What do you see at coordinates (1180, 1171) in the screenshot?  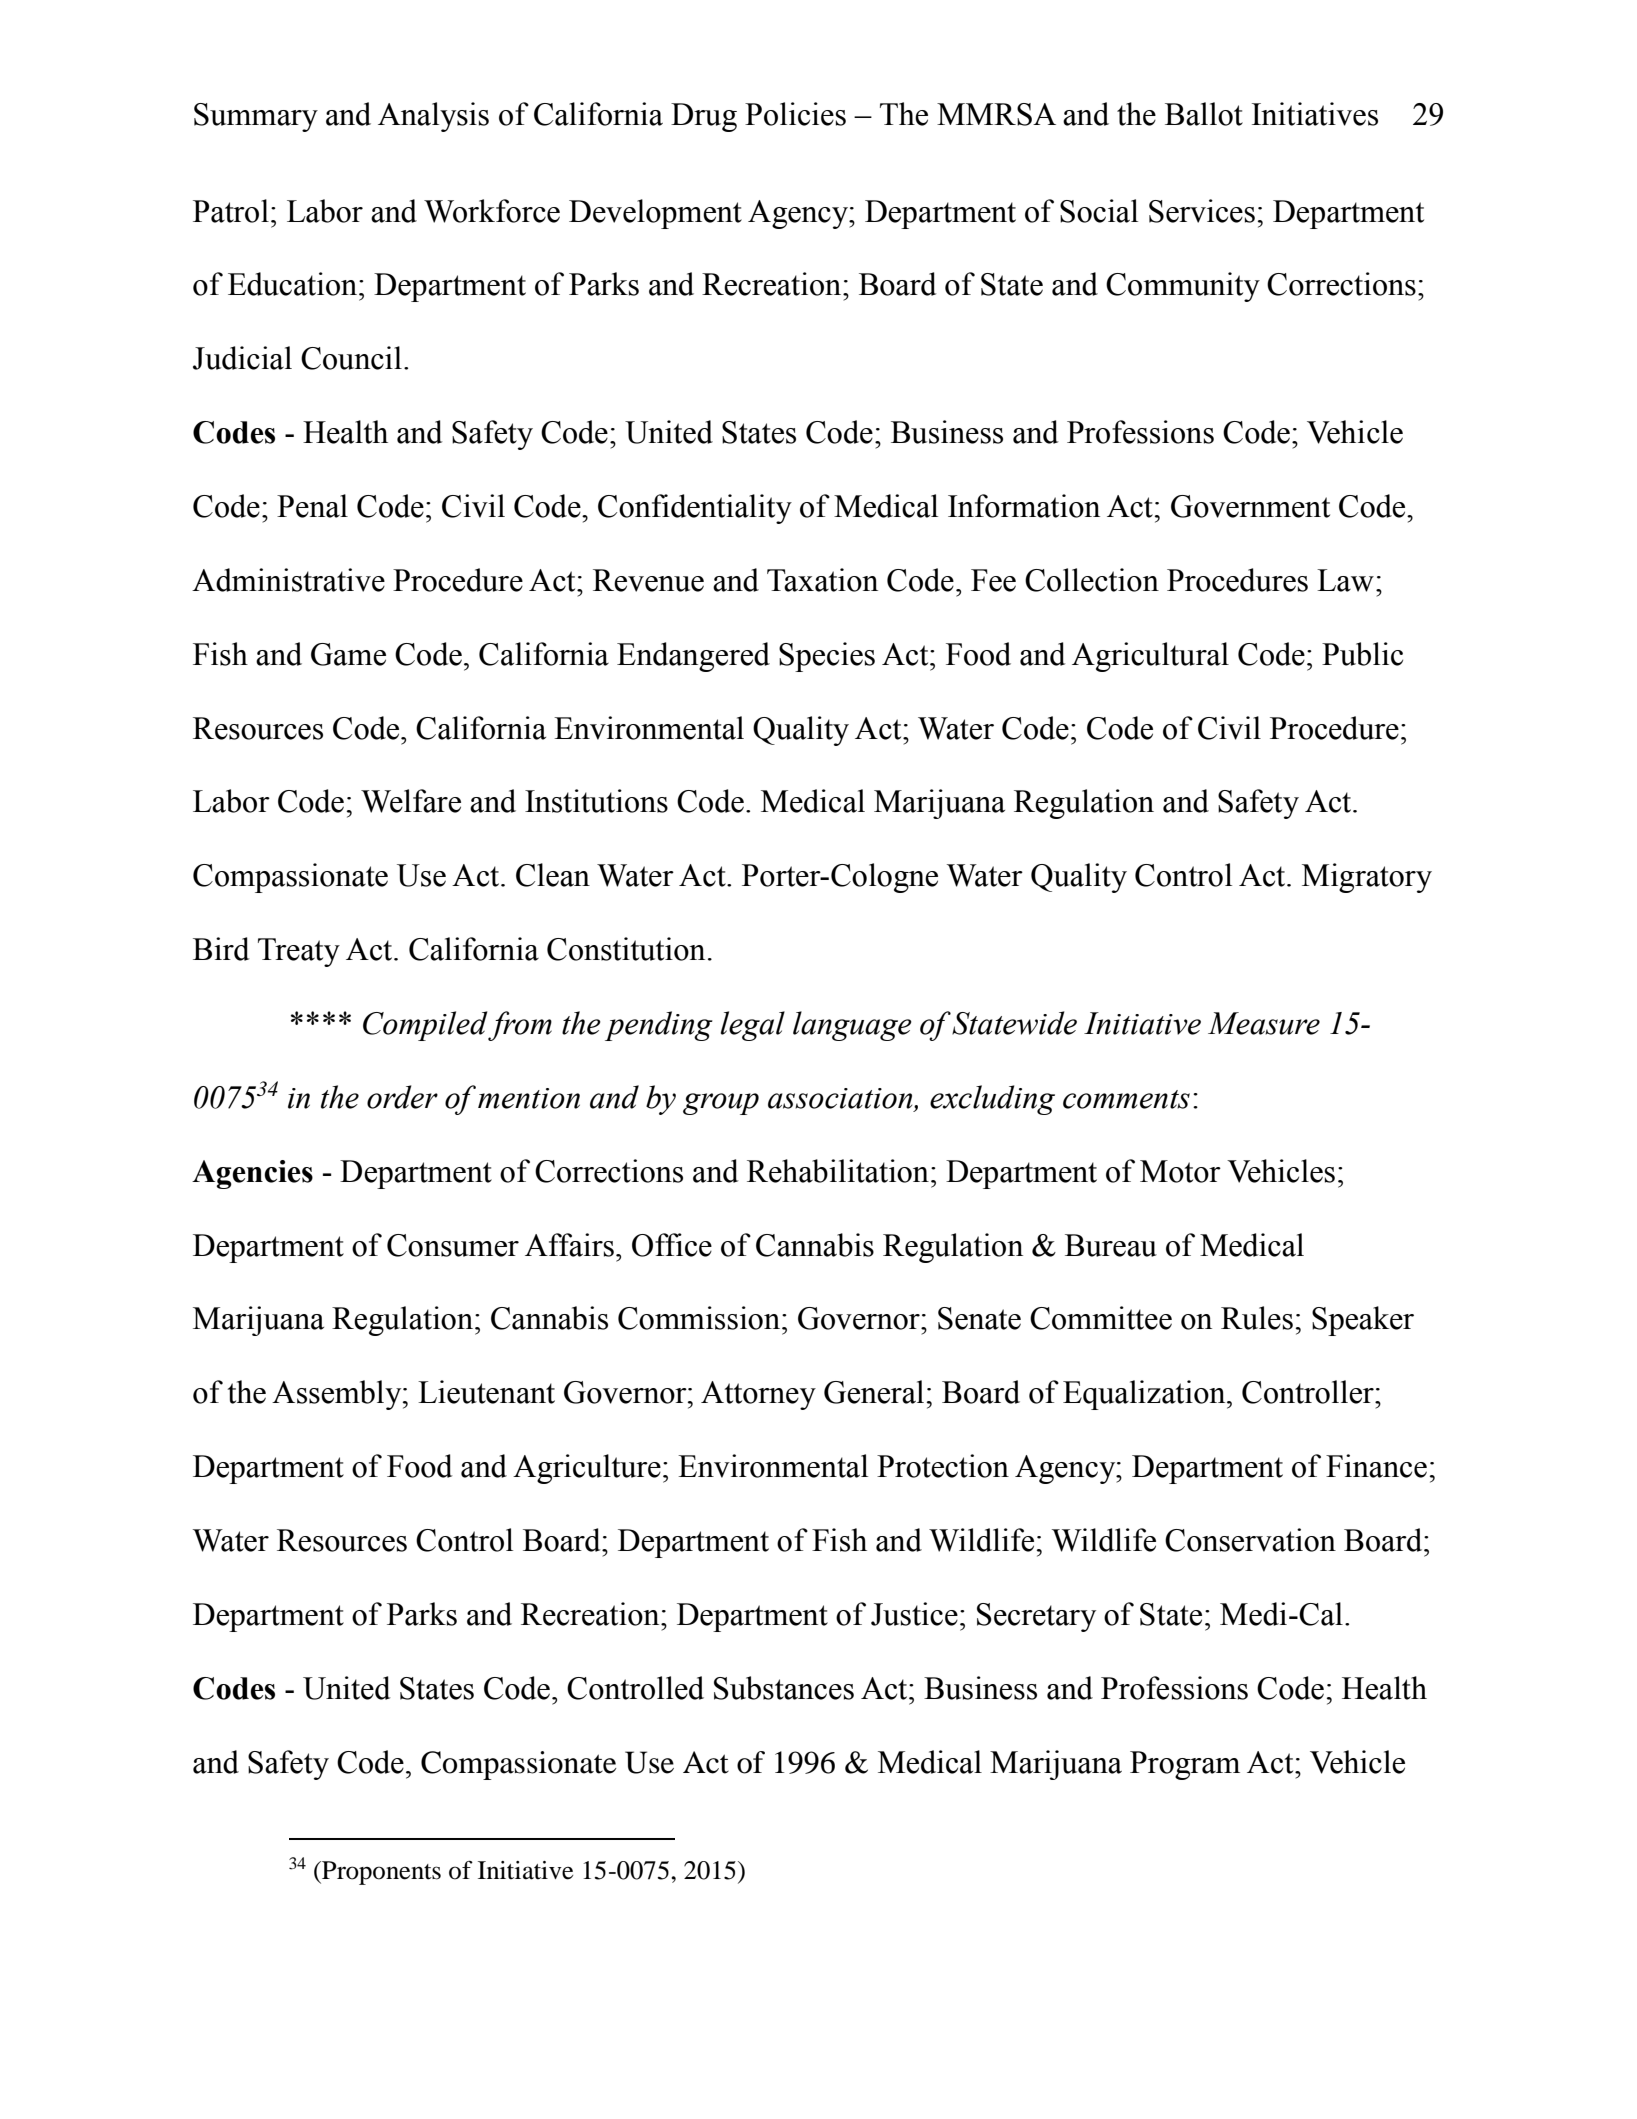 I see `Motor` at bounding box center [1180, 1171].
